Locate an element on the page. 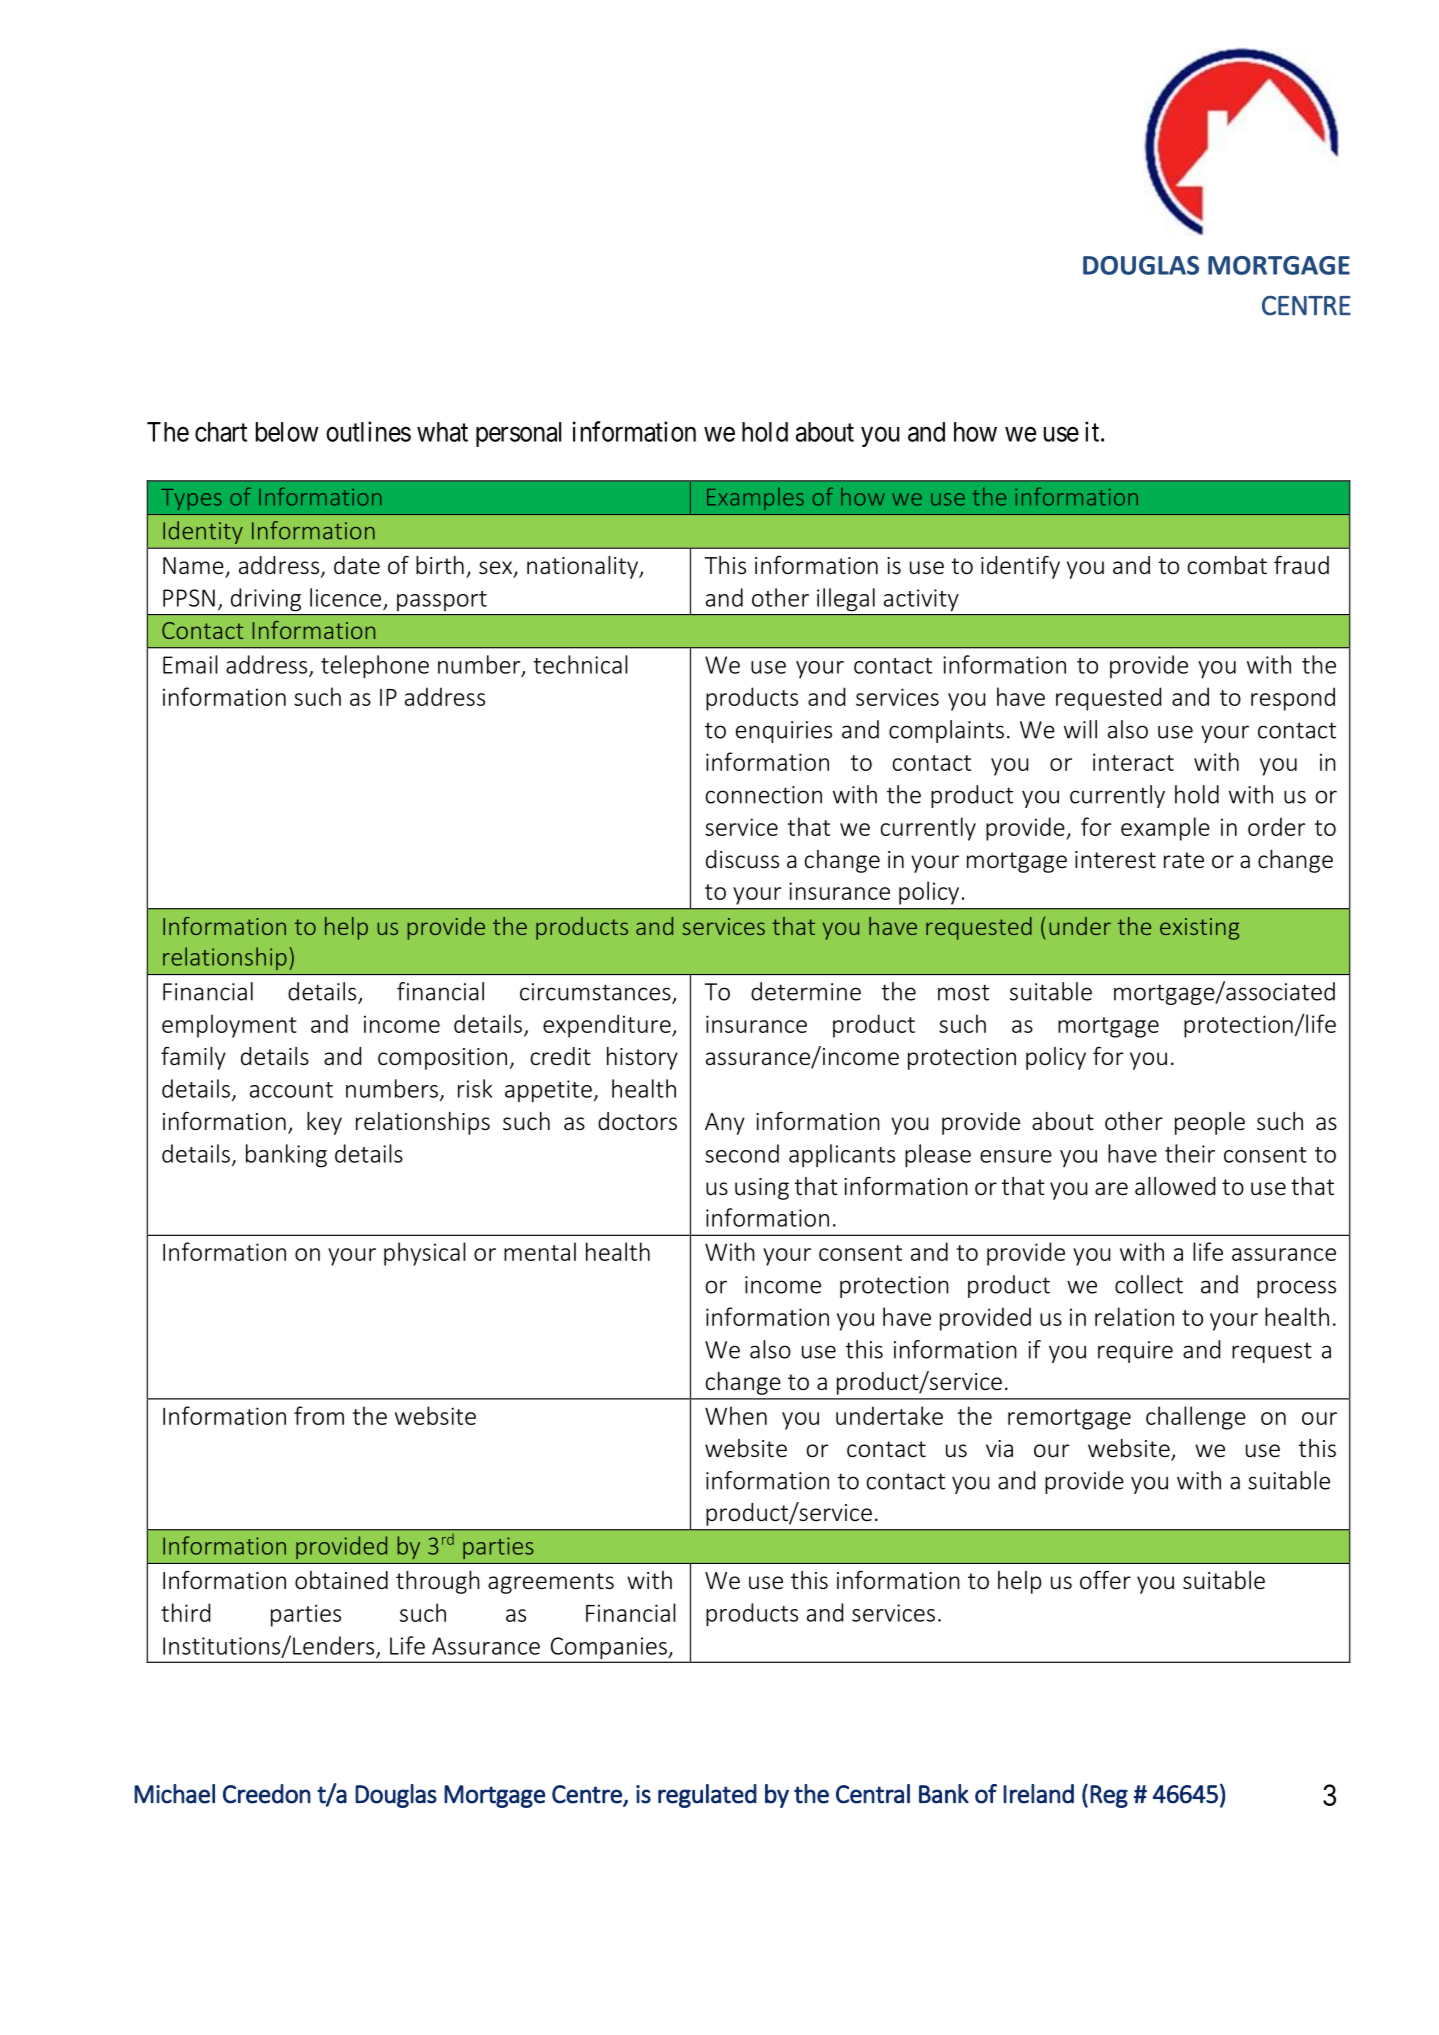 This document has width=1439, height=2035. Michael is located at coordinates (174, 1794).
